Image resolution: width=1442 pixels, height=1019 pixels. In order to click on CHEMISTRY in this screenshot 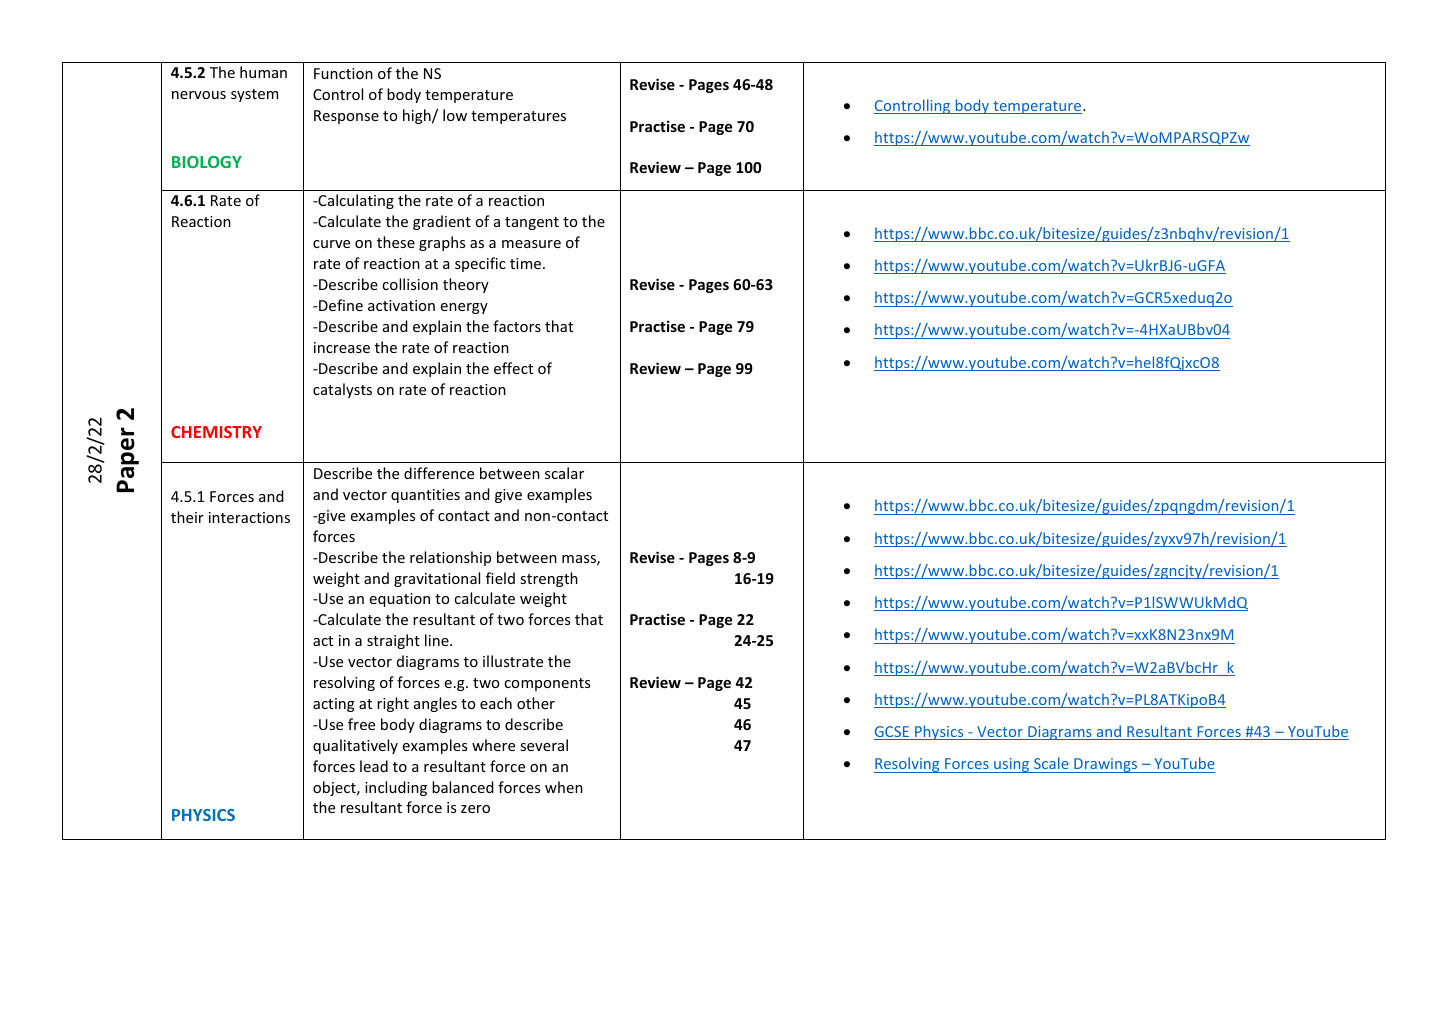, I will do `click(216, 432)`.
